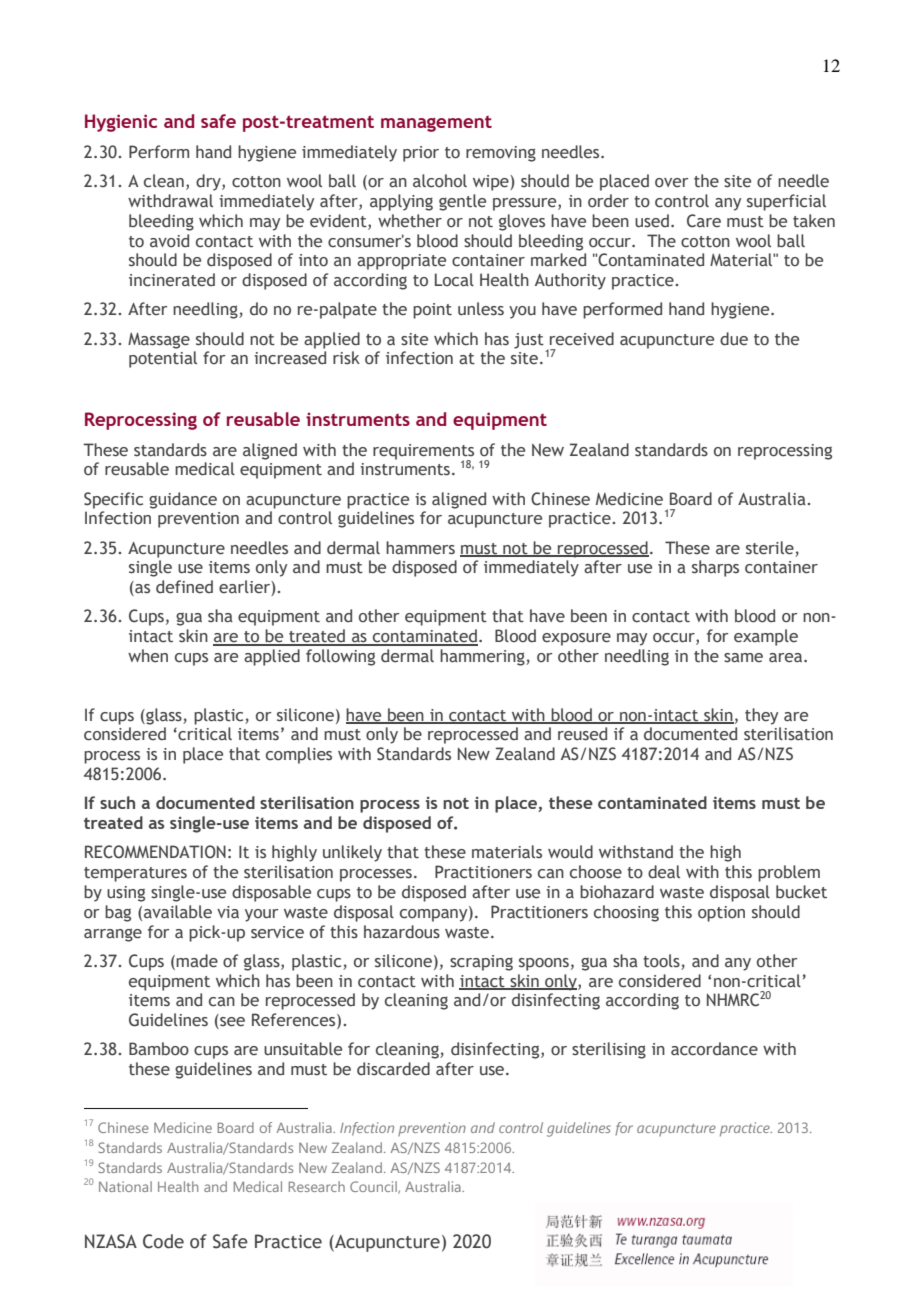 The height and width of the document is (1308, 924). Describe the element at coordinates (501, 154) in the document. I see `removing` at that location.
